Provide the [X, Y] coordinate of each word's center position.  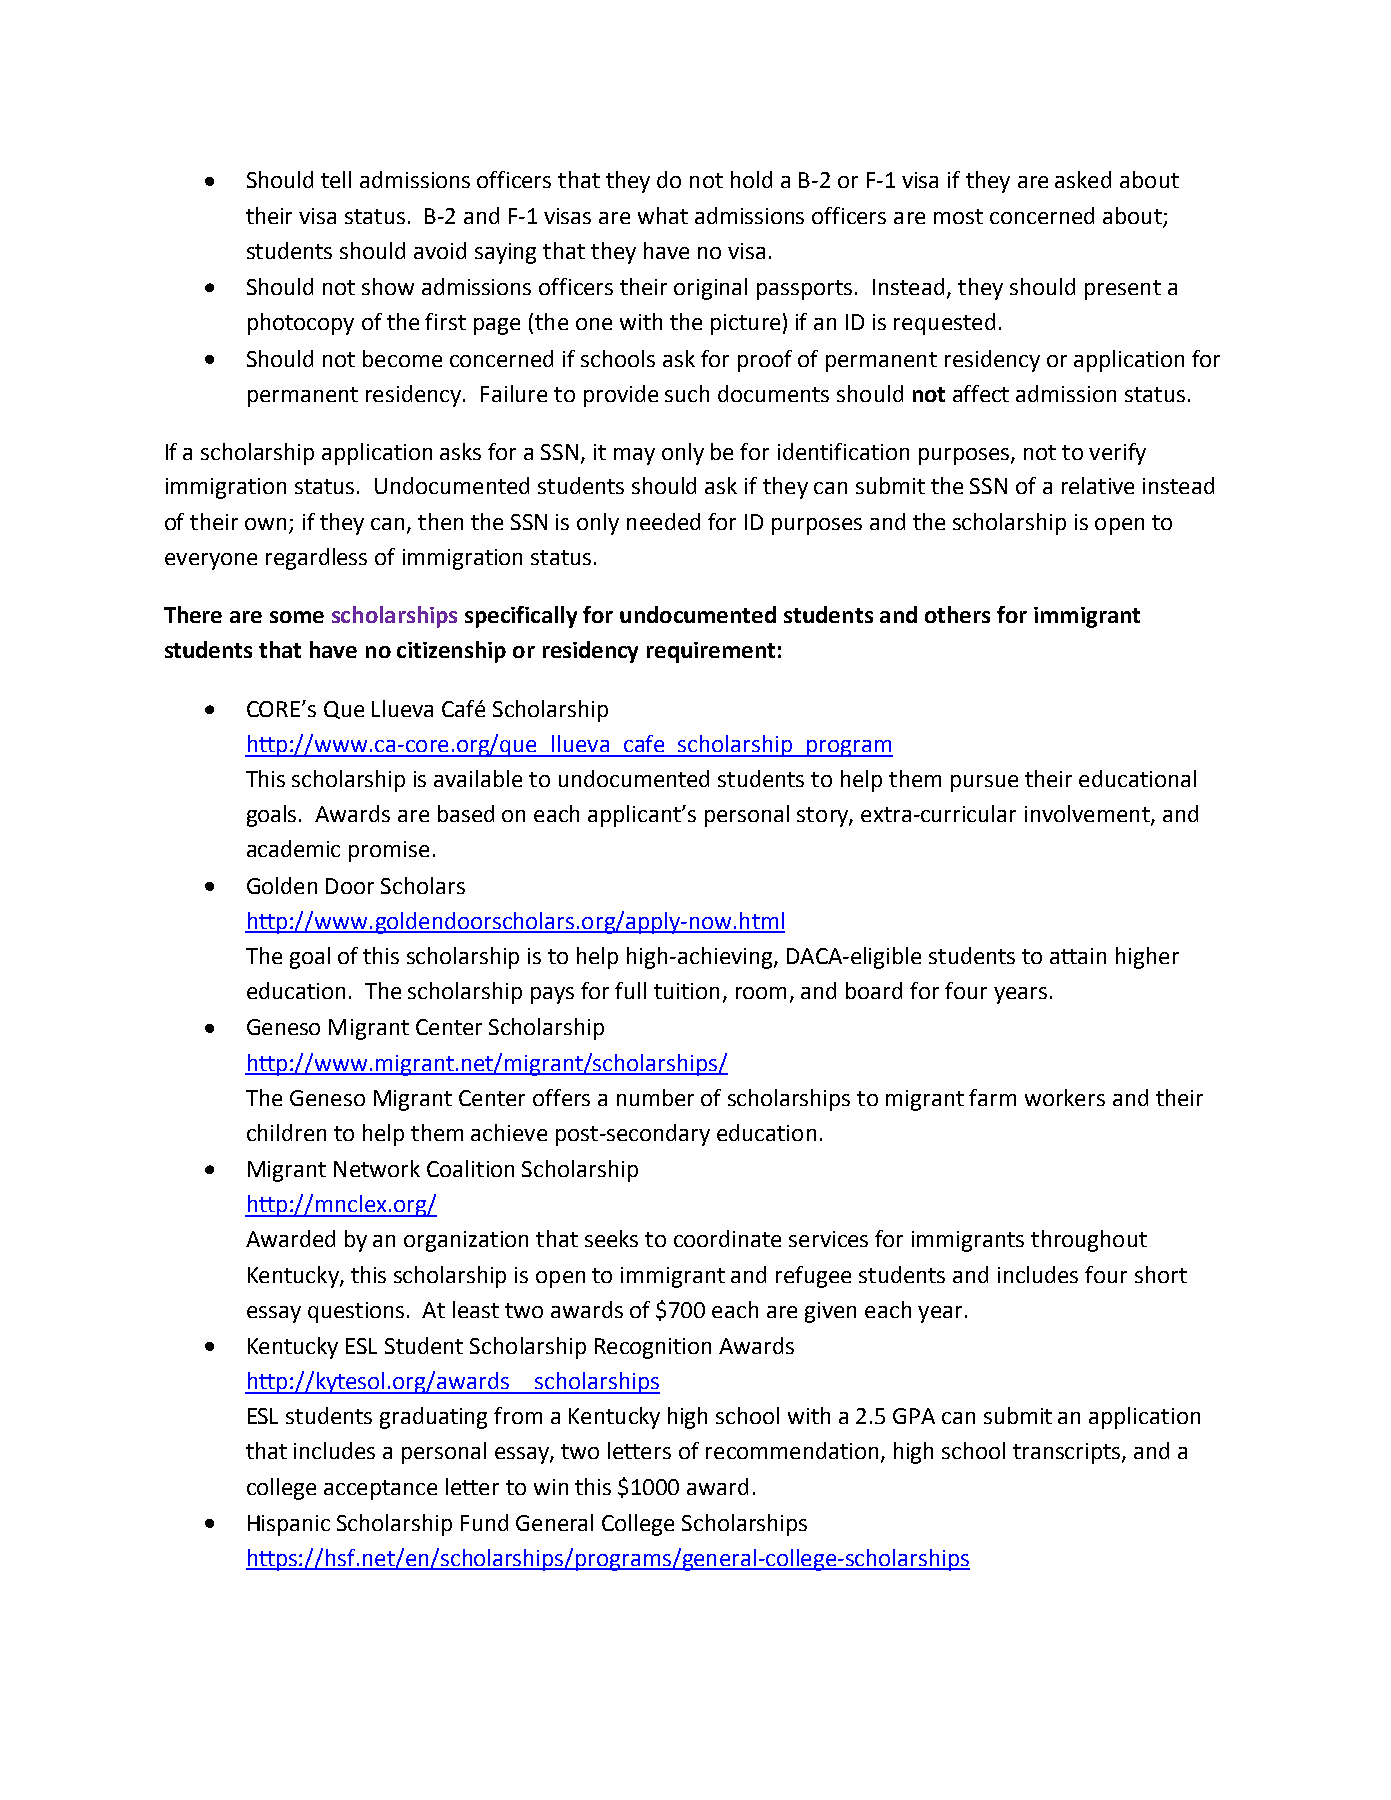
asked [1083, 179]
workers [1065, 1097]
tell [336, 179]
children [286, 1132]
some [297, 617]
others [957, 614]
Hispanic [289, 1525]
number [655, 1097]
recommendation [792, 1450]
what [663, 215]
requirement [711, 652]
